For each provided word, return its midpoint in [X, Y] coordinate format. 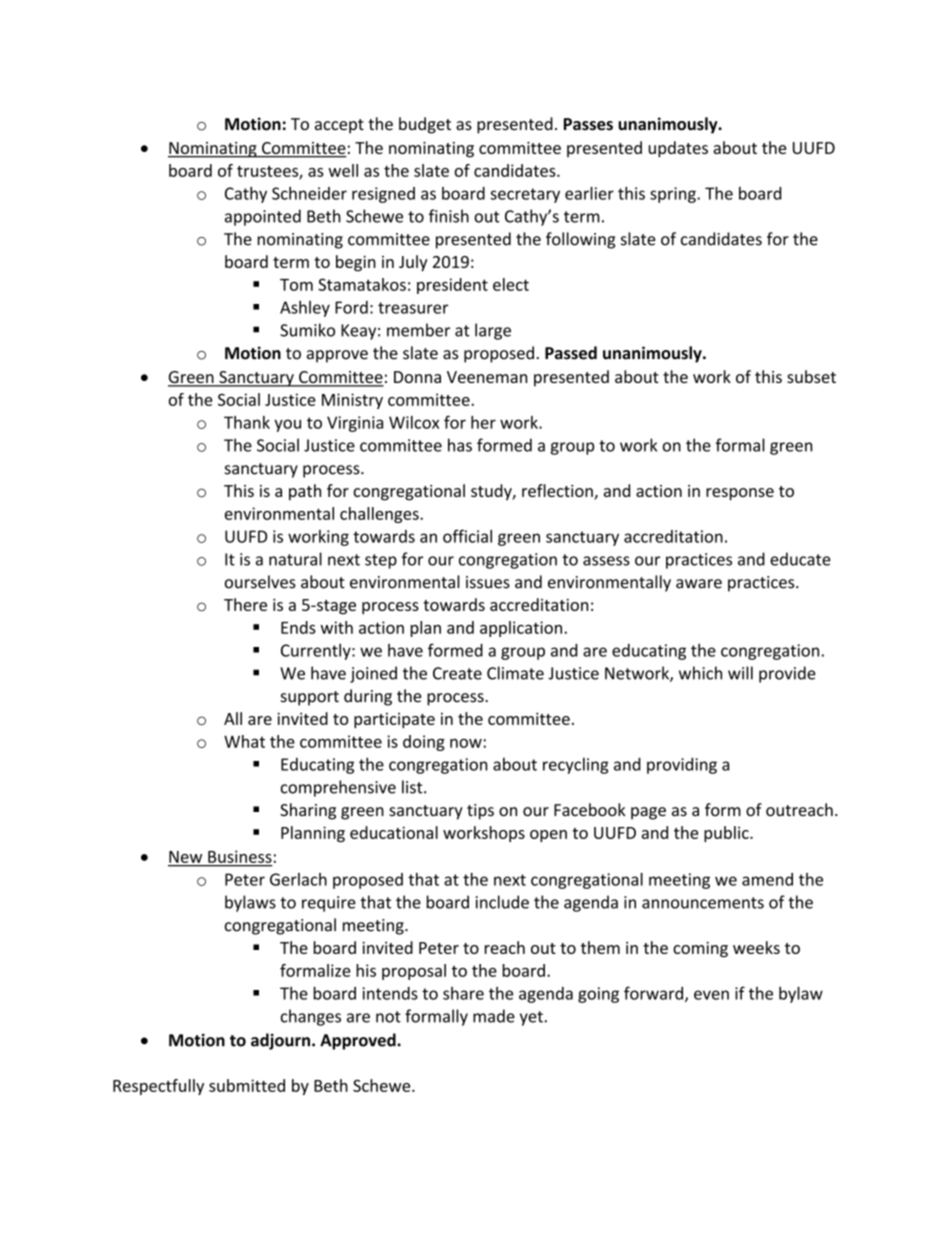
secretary [525, 195]
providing [682, 765]
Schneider [309, 193]
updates [678, 149]
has [460, 445]
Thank [247, 422]
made [494, 1016]
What [244, 741]
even [711, 995]
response [740, 494]
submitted [247, 1085]
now [466, 743]
